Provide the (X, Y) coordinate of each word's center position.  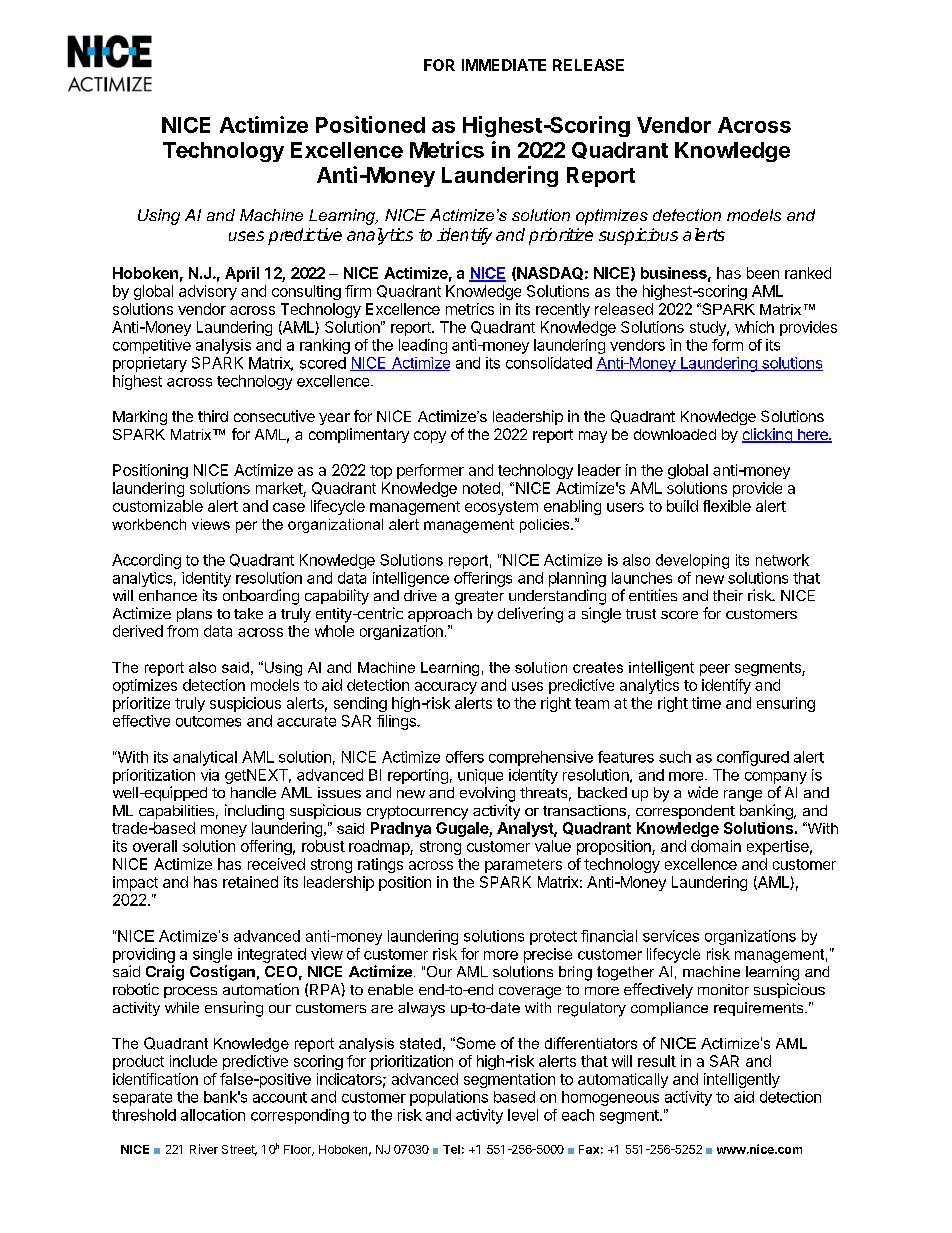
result (657, 1061)
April (242, 274)
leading (423, 346)
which (754, 327)
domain (716, 846)
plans (194, 615)
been (763, 273)
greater (479, 598)
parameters (523, 866)
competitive (152, 346)
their (728, 595)
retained (250, 882)
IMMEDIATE (504, 65)
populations (449, 1098)
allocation (213, 1115)
